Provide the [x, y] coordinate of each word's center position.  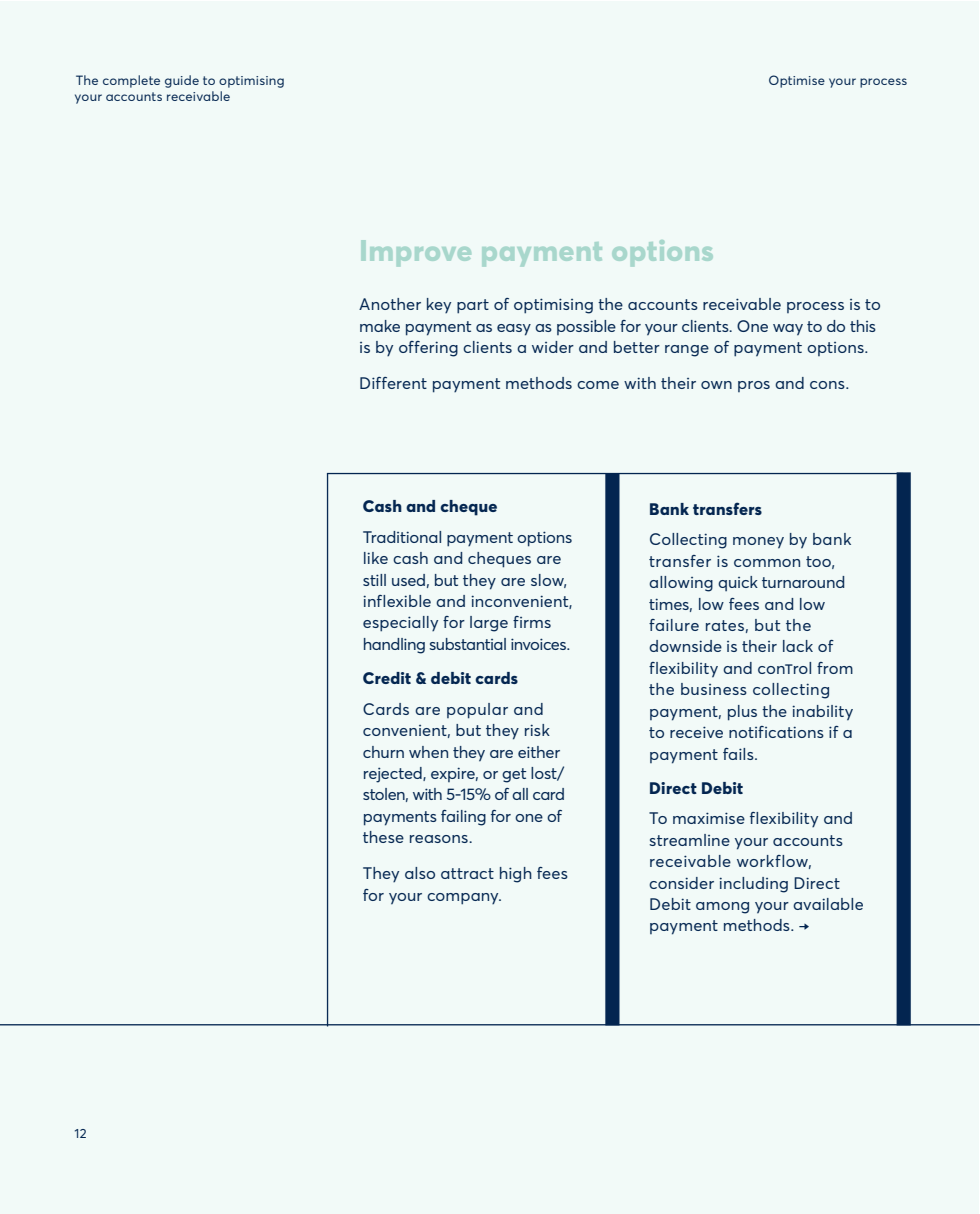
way [788, 330]
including [753, 885]
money [758, 543]
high [516, 875]
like [376, 558]
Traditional [402, 537]
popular [477, 711]
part [473, 306]
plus [742, 713]
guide [182, 81]
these [383, 837]
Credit [387, 678]
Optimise [797, 81]
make [380, 326]
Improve [416, 253]
